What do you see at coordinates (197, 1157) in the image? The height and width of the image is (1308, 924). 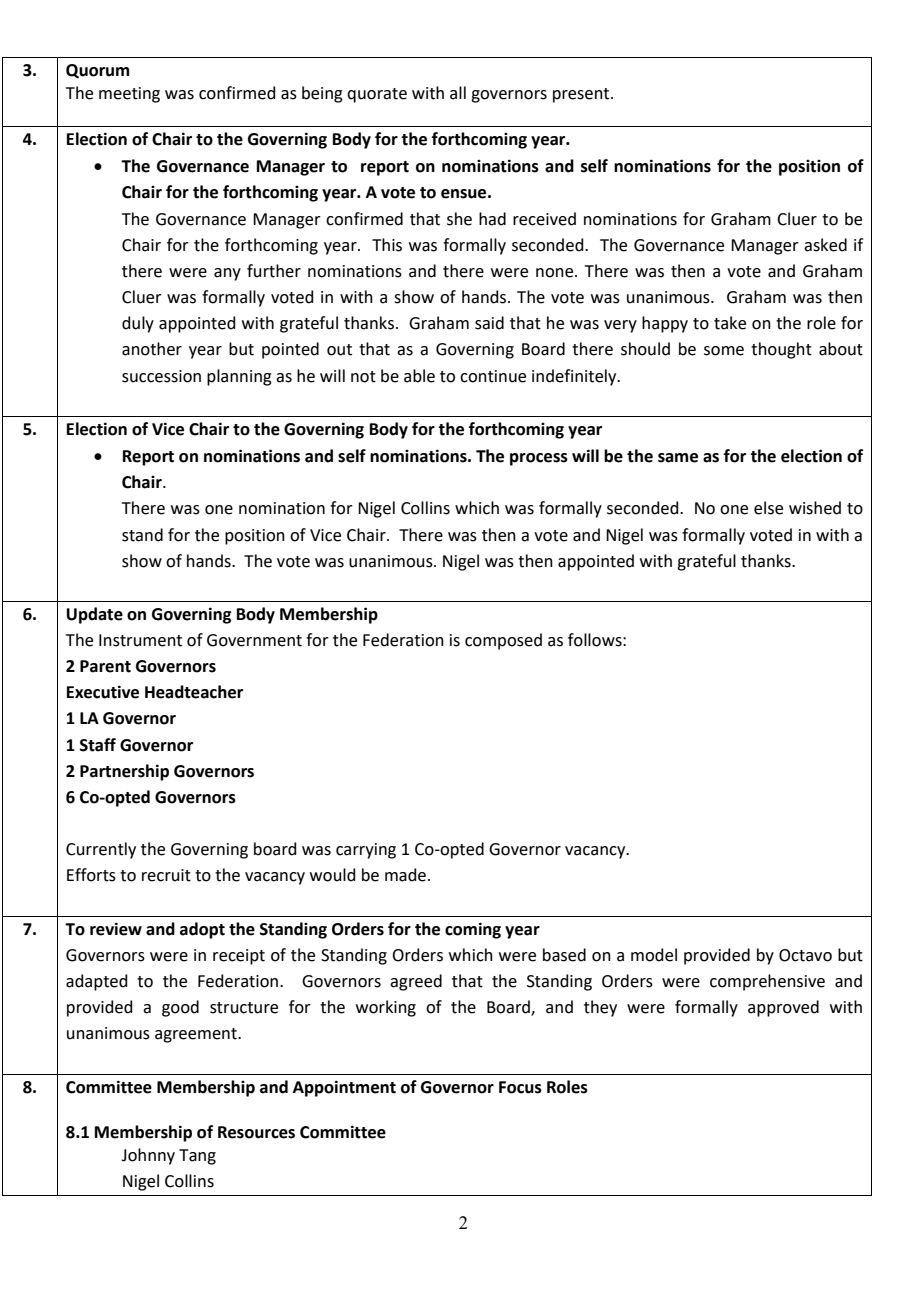 I see `Tang` at bounding box center [197, 1157].
